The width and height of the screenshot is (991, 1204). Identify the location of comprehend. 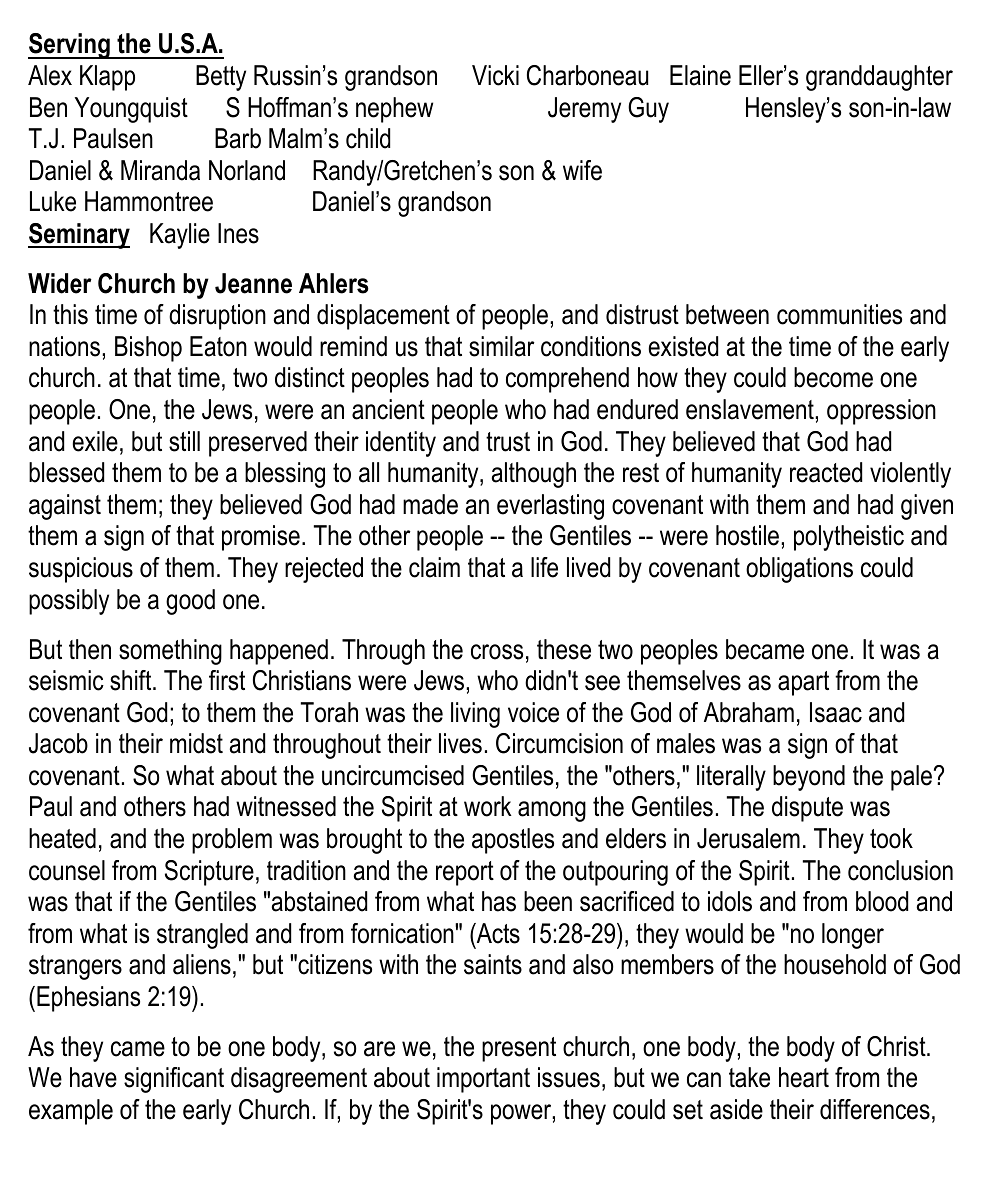
(567, 380).
